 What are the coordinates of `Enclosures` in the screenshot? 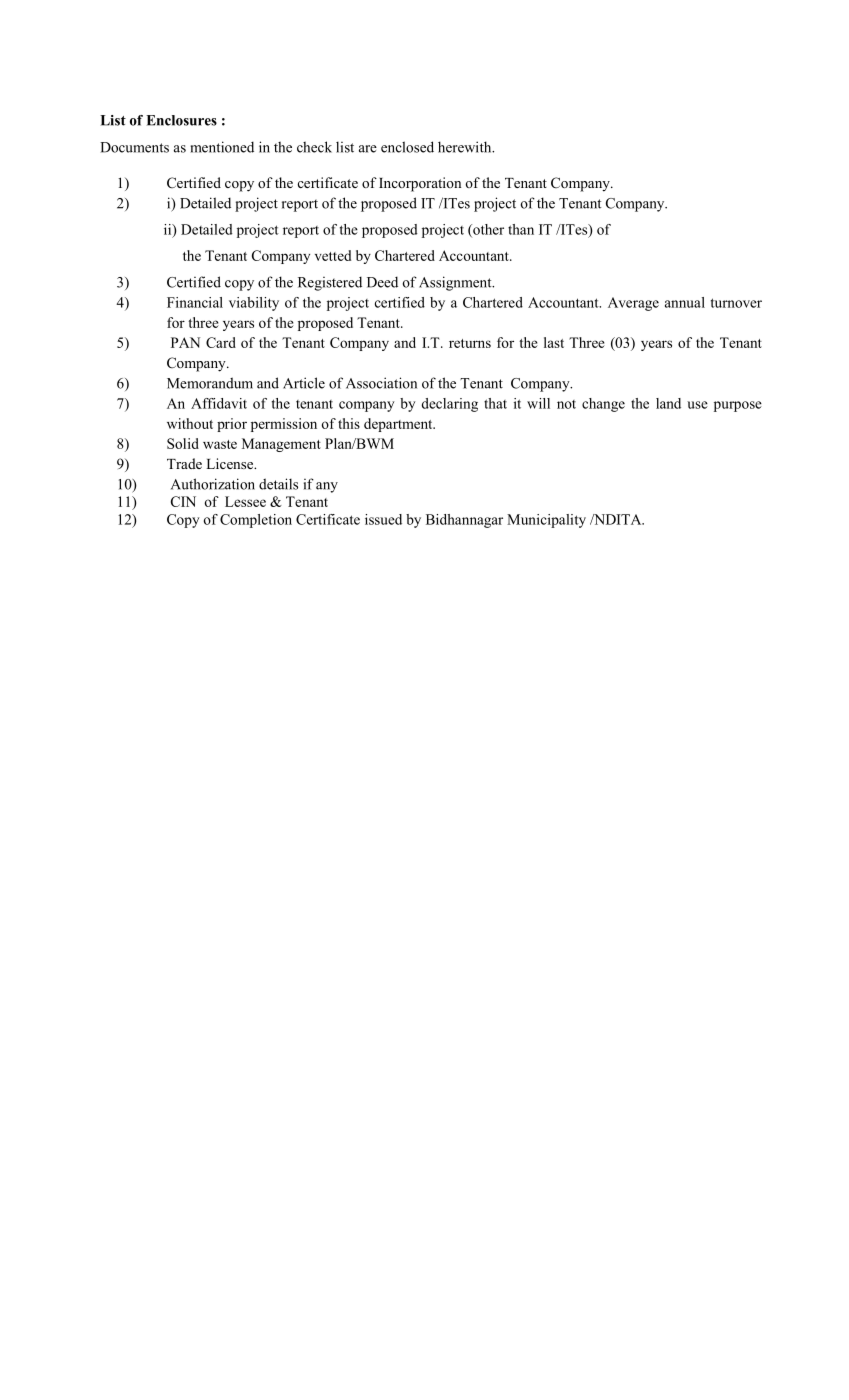 It's located at (181, 120).
